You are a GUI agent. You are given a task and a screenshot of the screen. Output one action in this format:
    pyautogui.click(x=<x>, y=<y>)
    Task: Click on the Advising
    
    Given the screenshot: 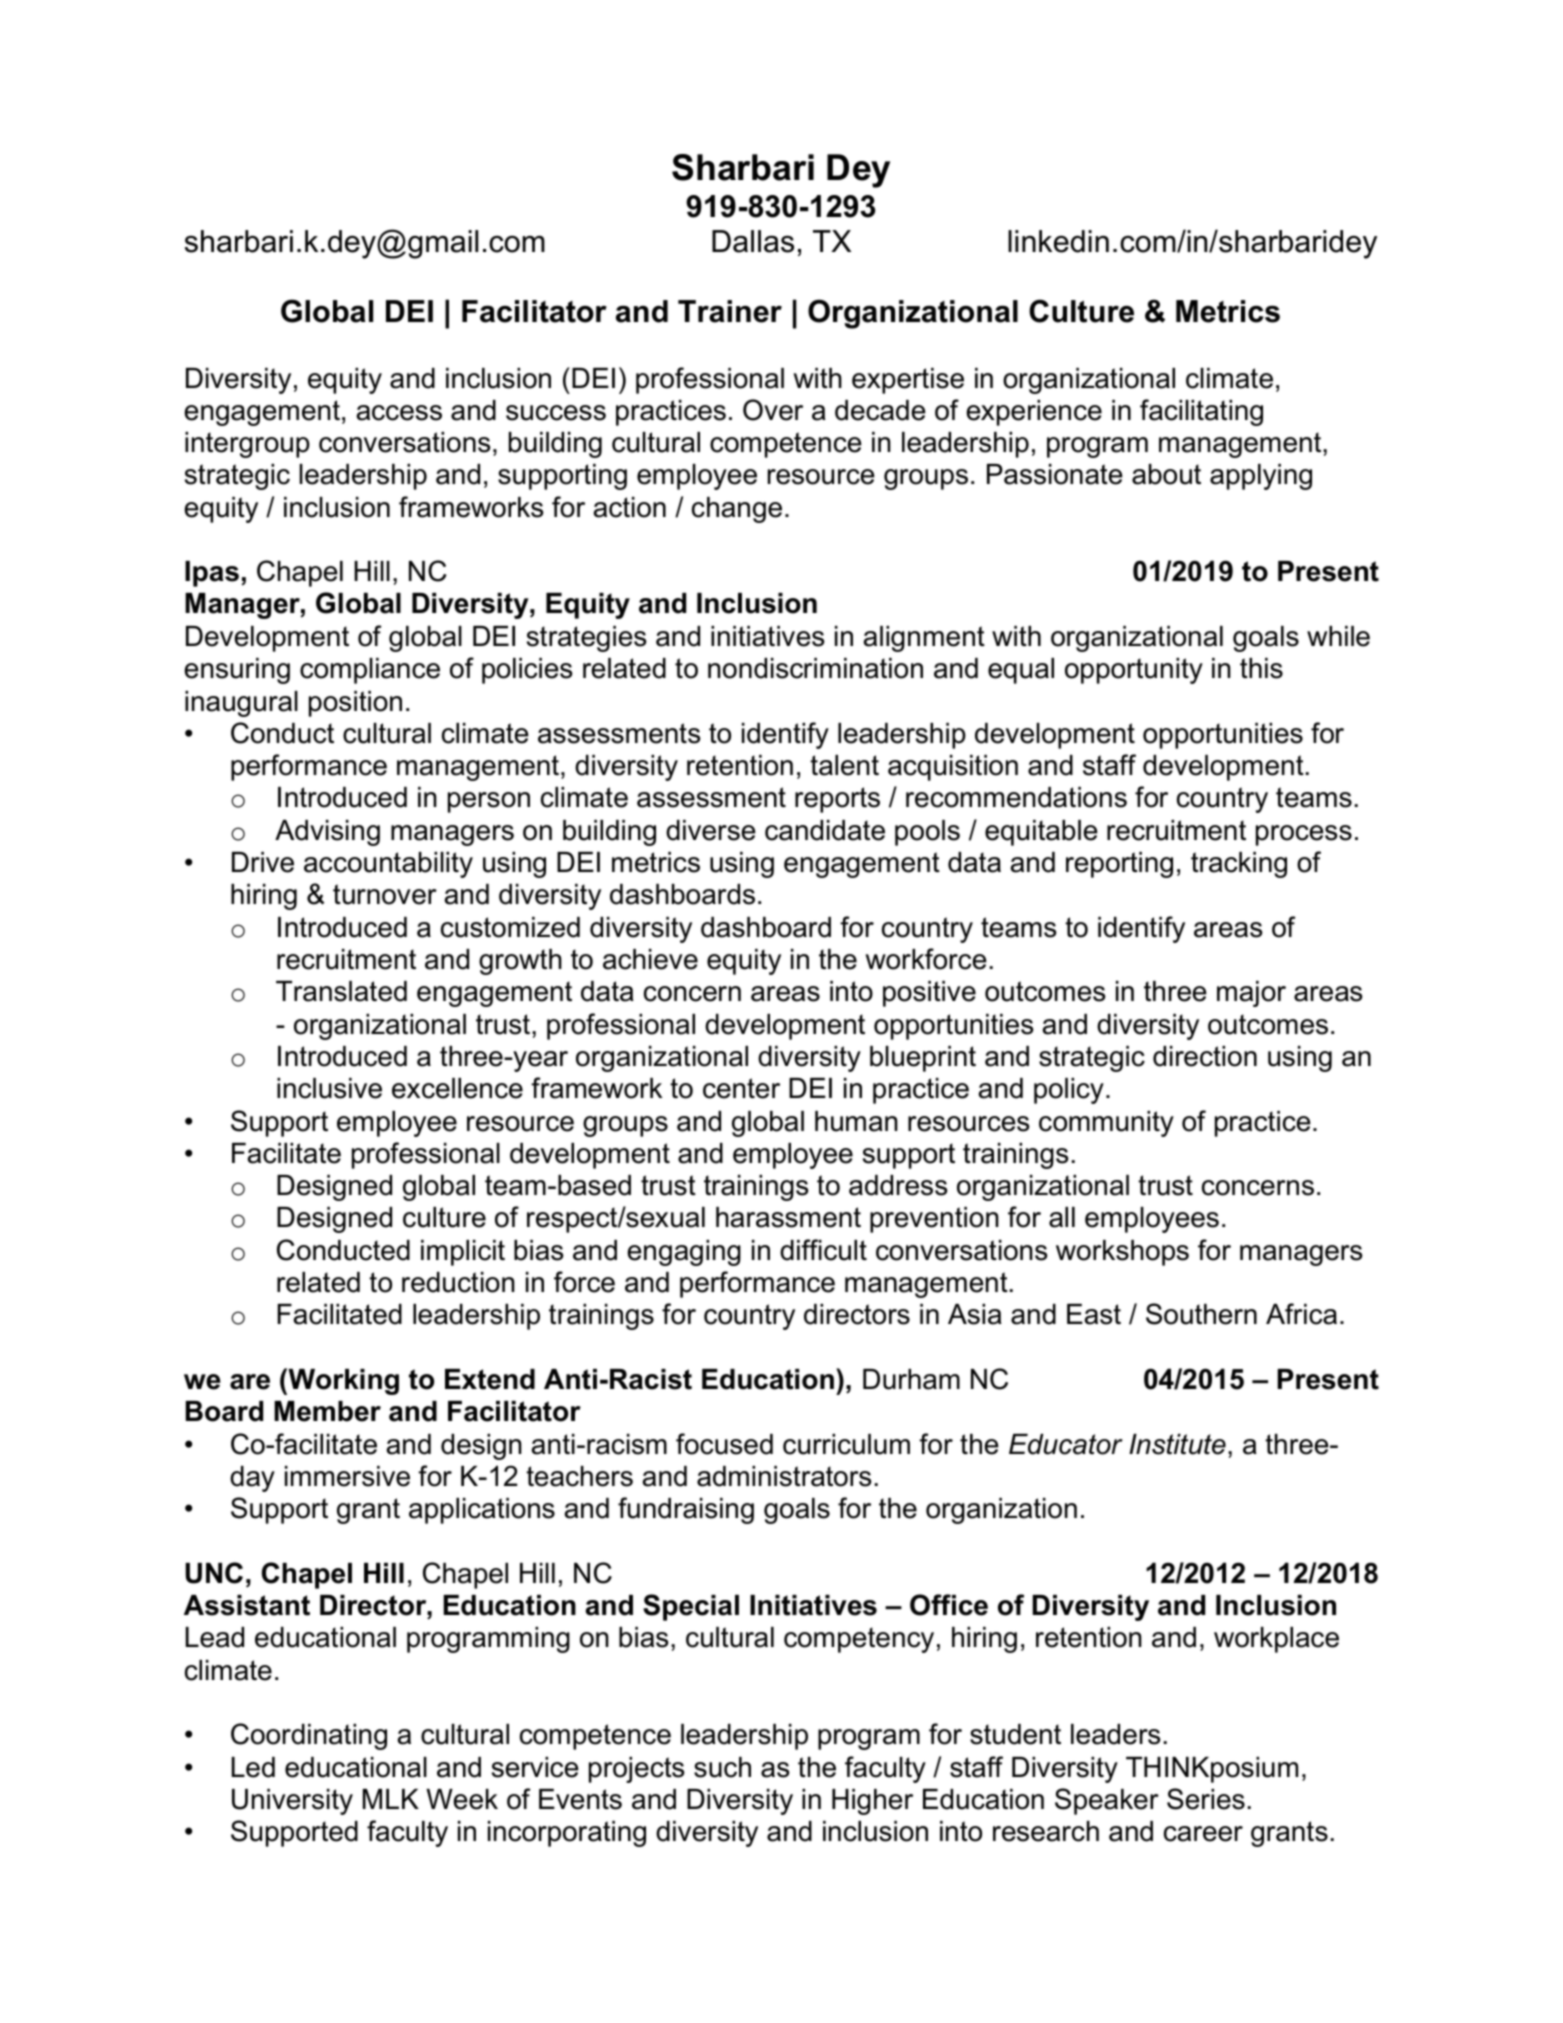 What is the action you would take?
    pyautogui.click(x=327, y=833)
